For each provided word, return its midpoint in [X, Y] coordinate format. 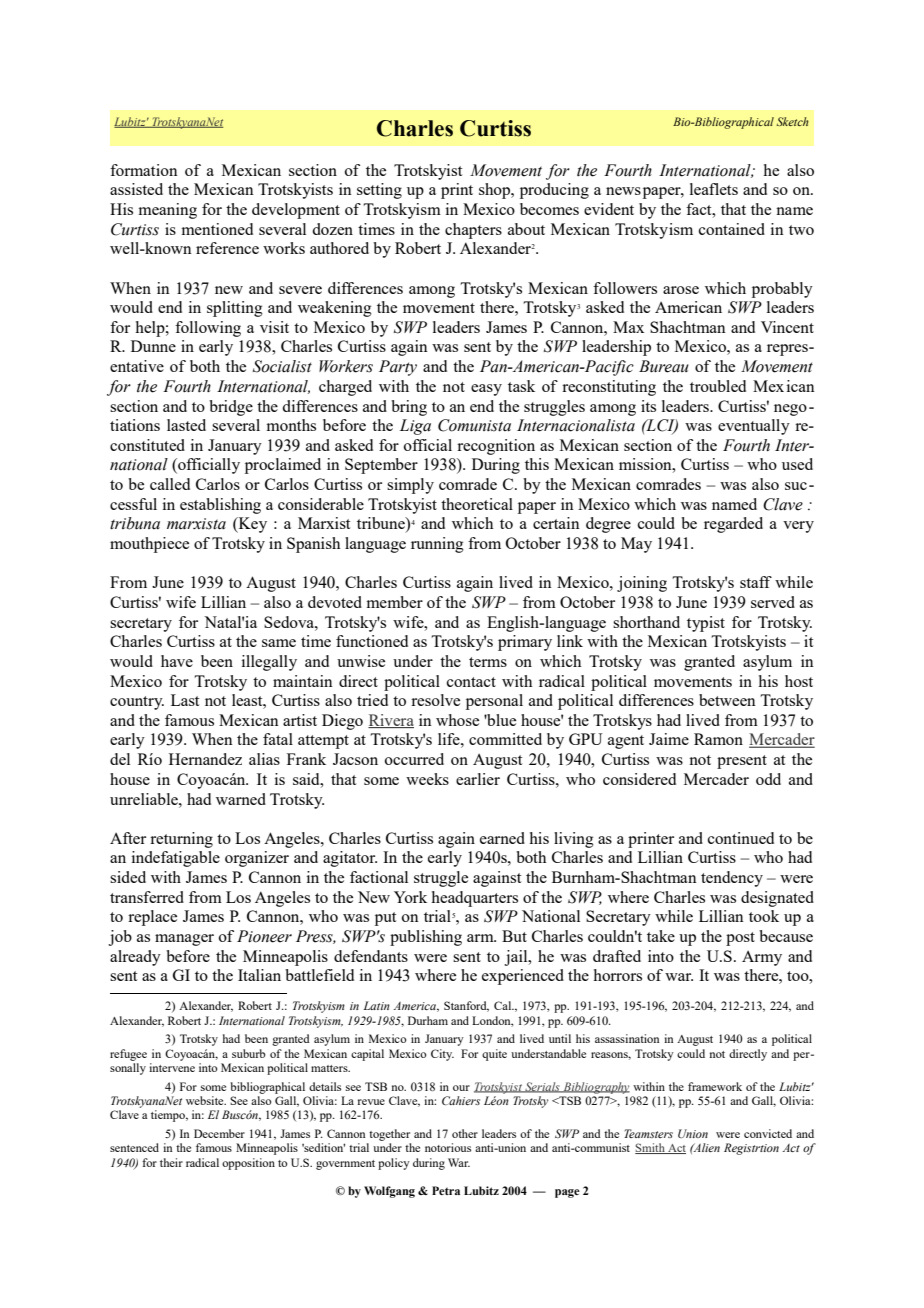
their [171, 1162]
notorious [448, 1147]
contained [732, 229]
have [177, 661]
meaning [167, 211]
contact [471, 682]
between [727, 700]
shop [496, 191]
